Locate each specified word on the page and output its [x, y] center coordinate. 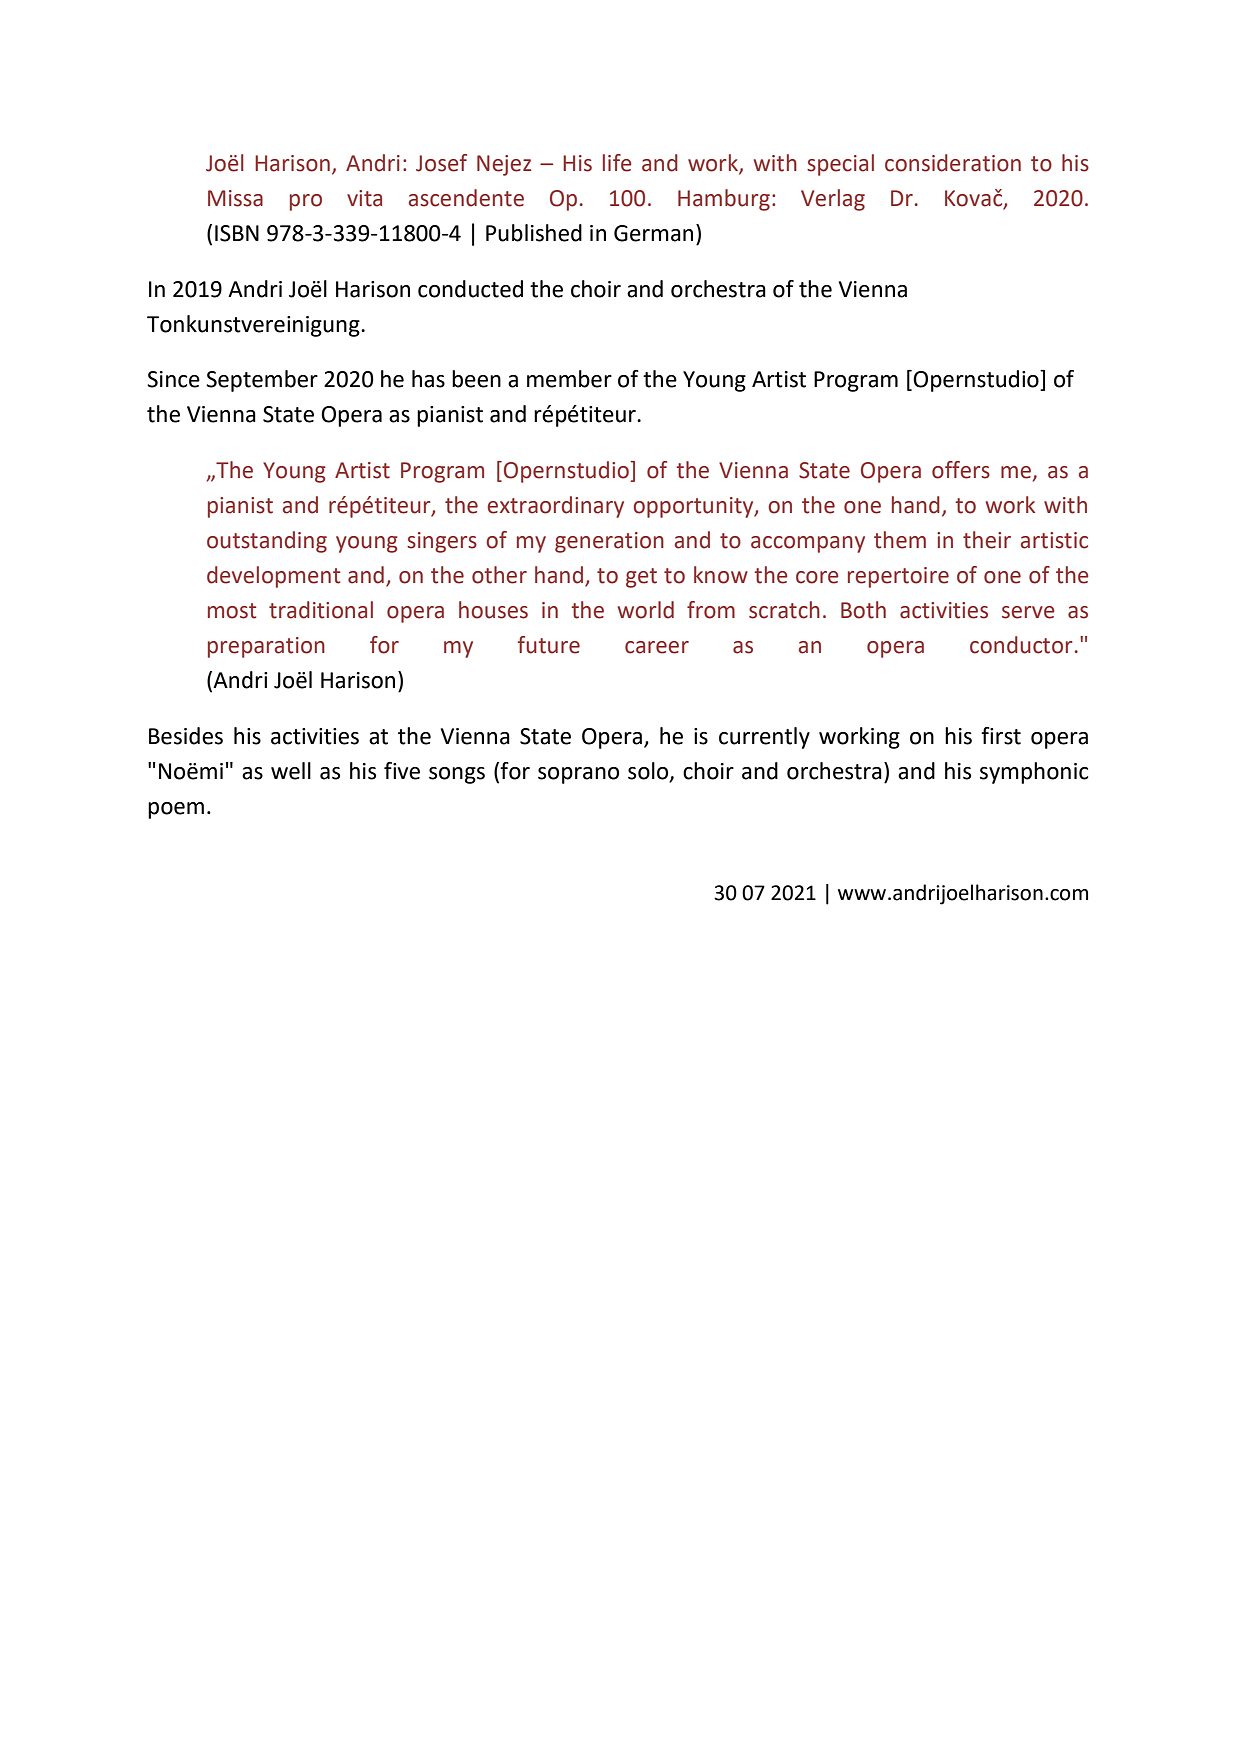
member [569, 379]
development [273, 577]
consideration [953, 163]
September [262, 381]
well [291, 771]
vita [364, 198]
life [617, 163]
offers [961, 470]
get [641, 578]
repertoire [898, 577]
